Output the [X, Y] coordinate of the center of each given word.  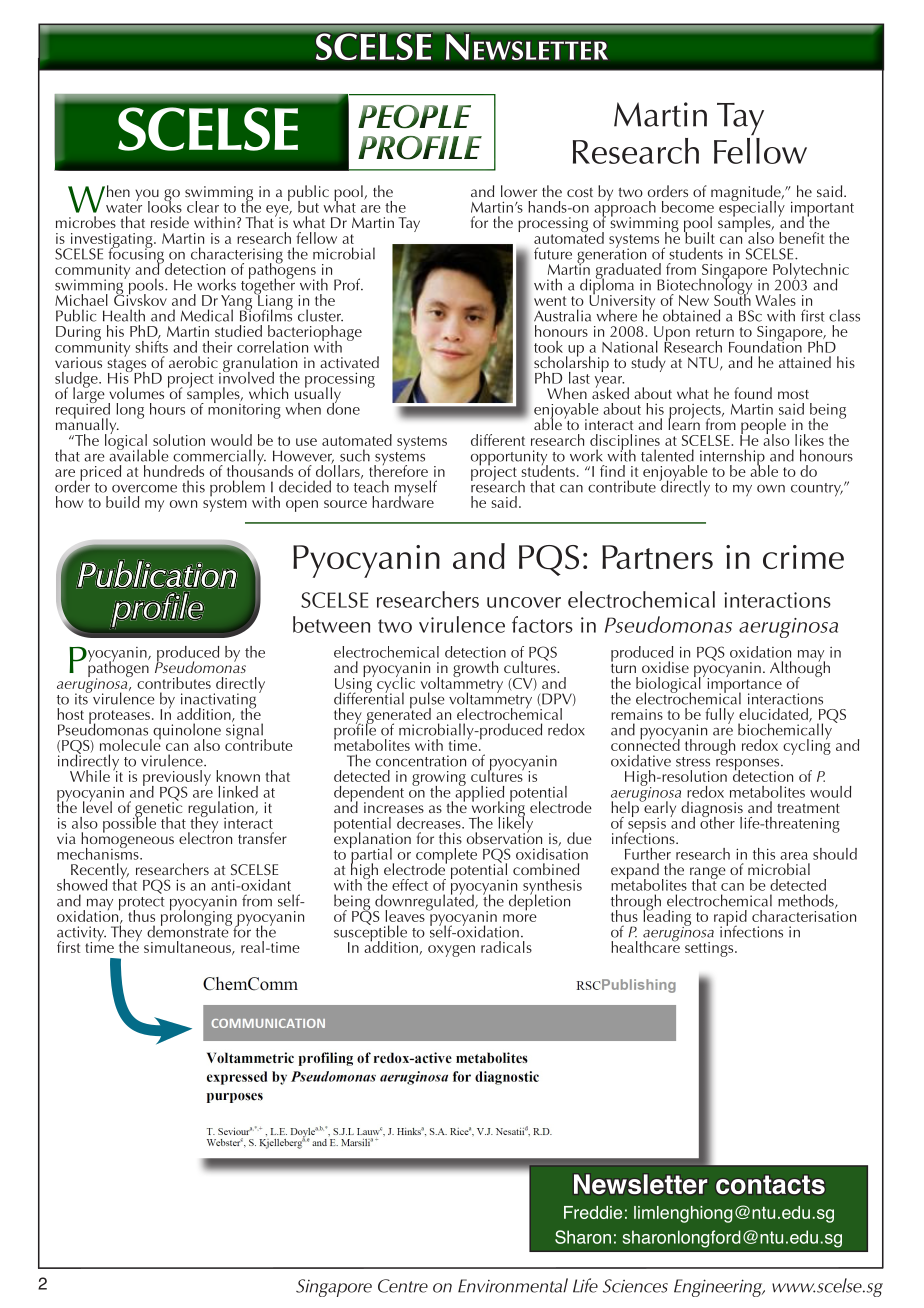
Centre [403, 1286]
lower [519, 191]
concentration [421, 761]
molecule [130, 744]
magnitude [747, 194]
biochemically [785, 731]
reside [170, 222]
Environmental [513, 1285]
